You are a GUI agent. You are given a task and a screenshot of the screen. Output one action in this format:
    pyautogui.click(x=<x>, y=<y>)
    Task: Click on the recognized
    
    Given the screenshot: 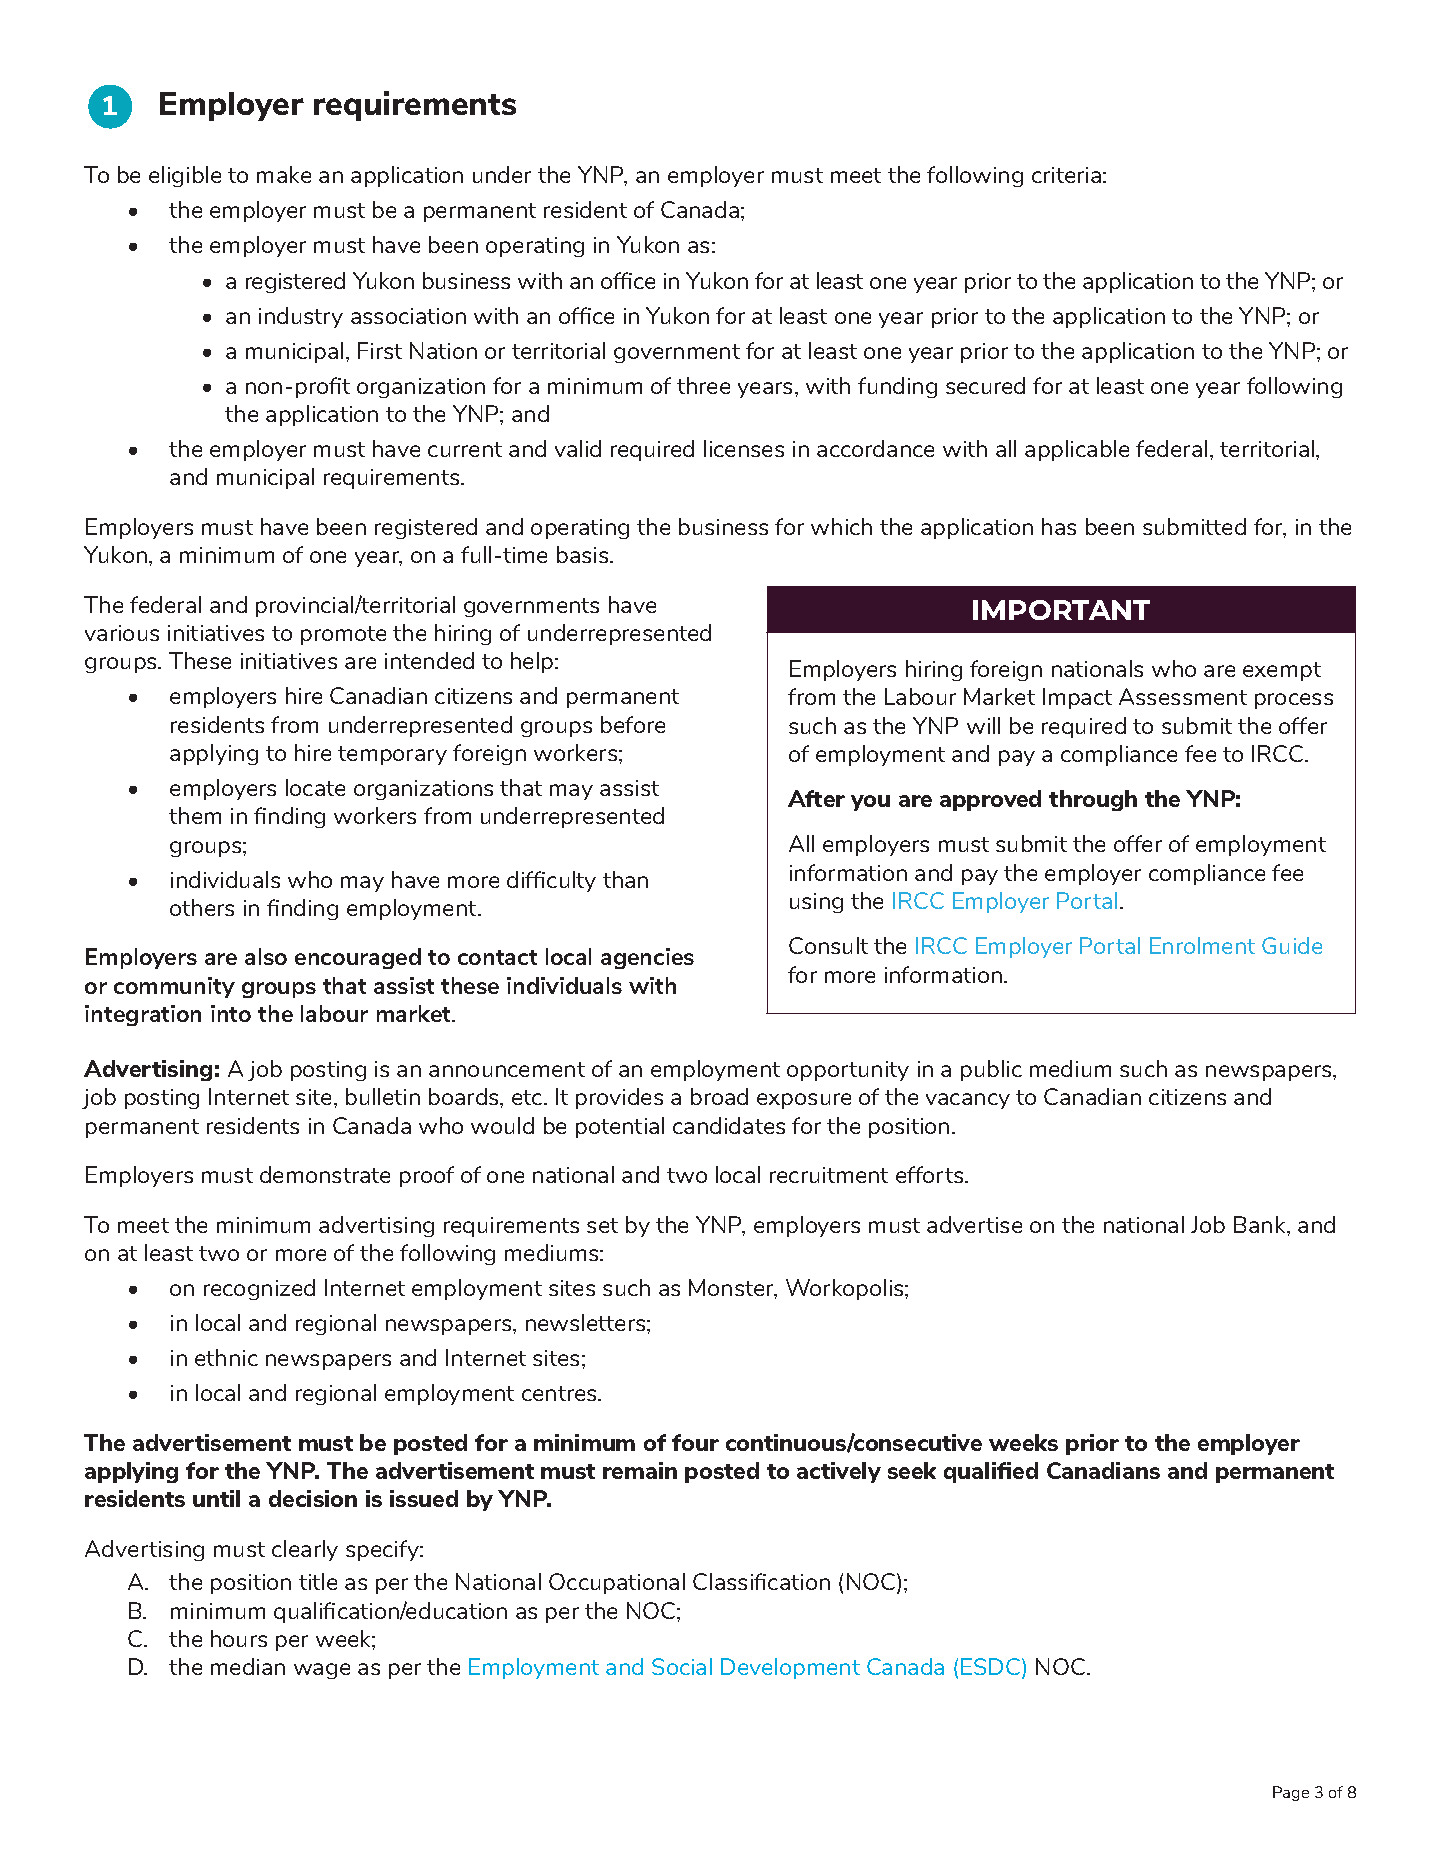 What is the action you would take?
    pyautogui.click(x=259, y=1289)
